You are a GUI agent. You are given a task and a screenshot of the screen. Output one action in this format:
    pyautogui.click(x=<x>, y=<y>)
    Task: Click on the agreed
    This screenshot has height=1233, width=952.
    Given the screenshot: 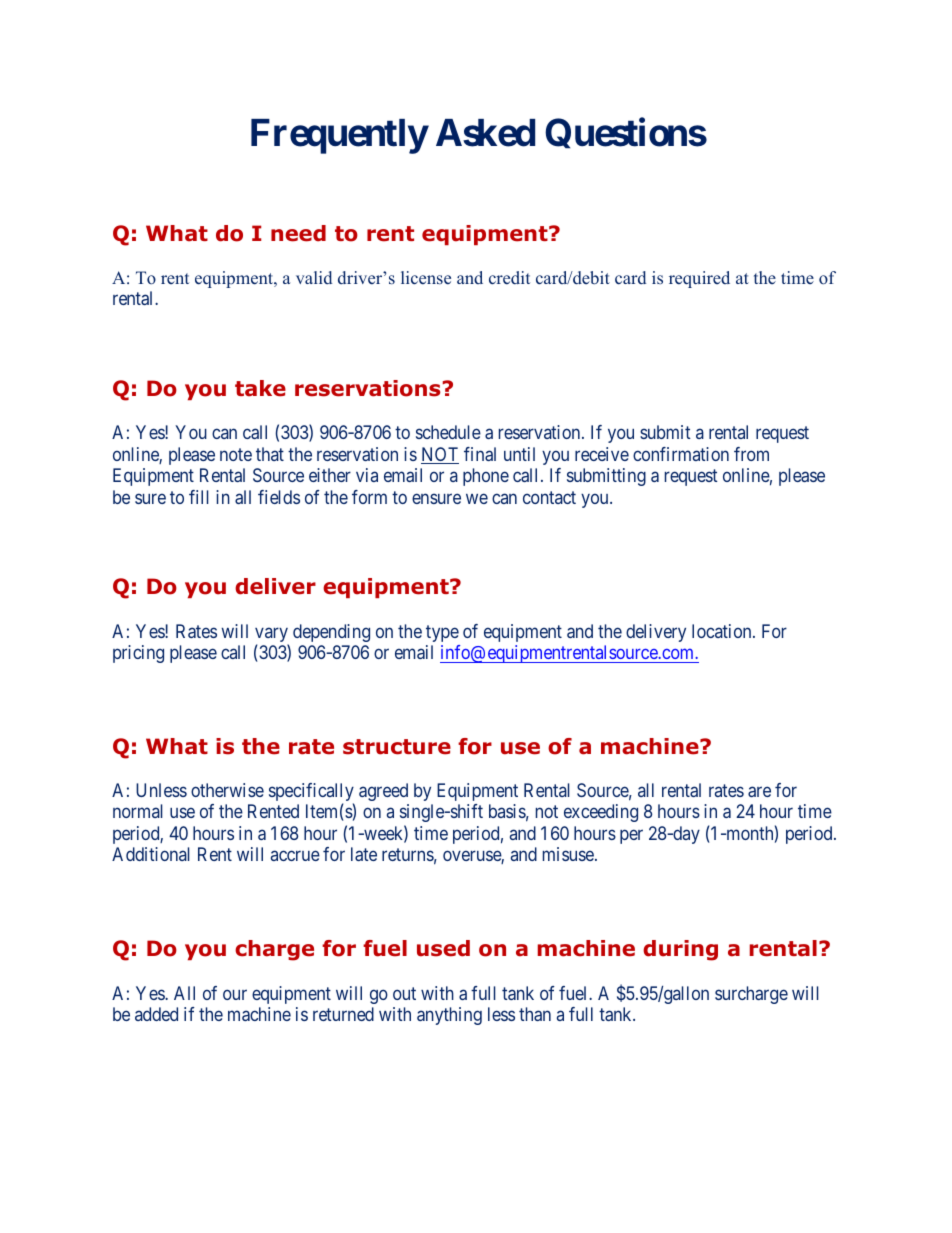 What is the action you would take?
    pyautogui.click(x=383, y=792)
